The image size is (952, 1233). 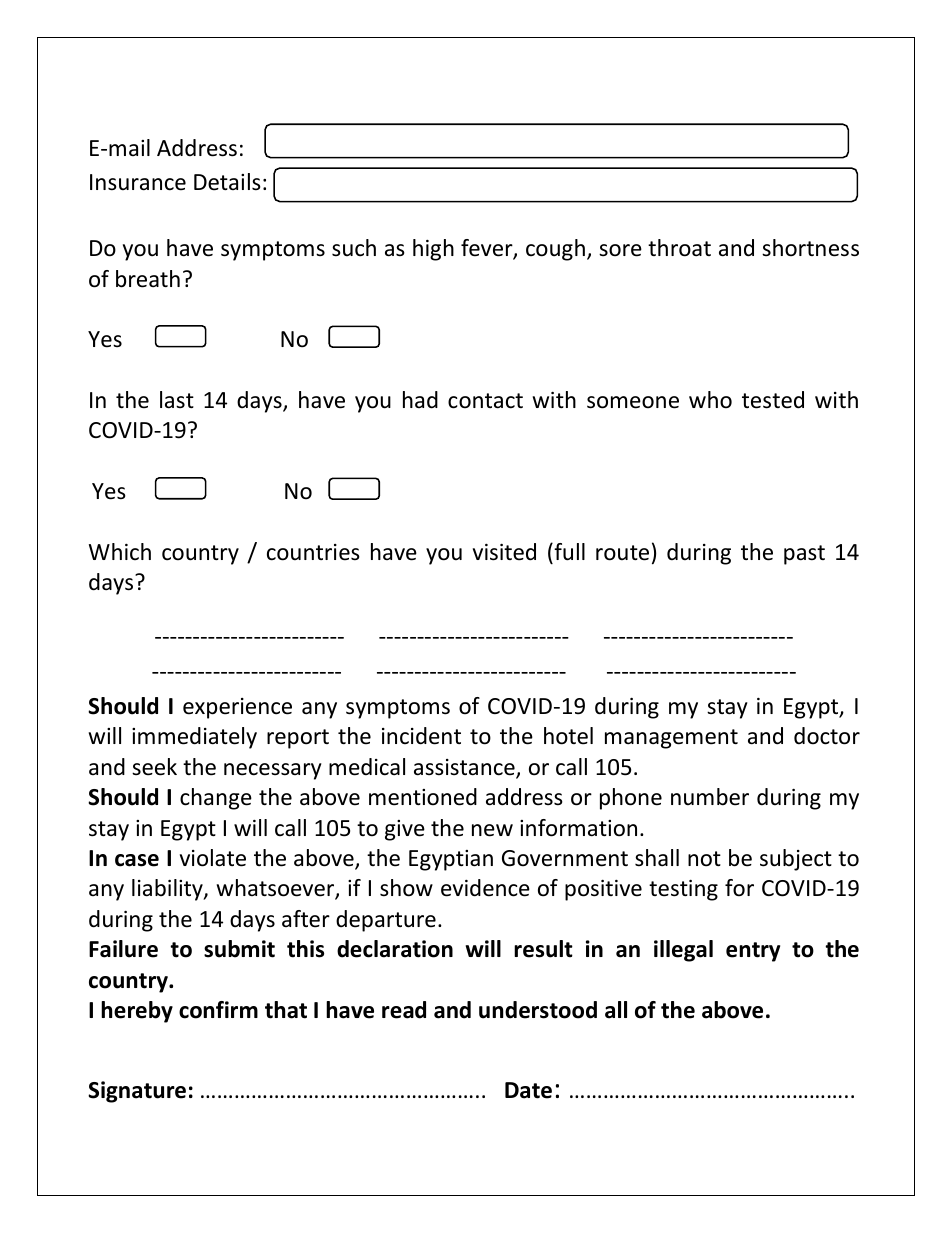 I want to click on Signature, so click(x=137, y=1092).
